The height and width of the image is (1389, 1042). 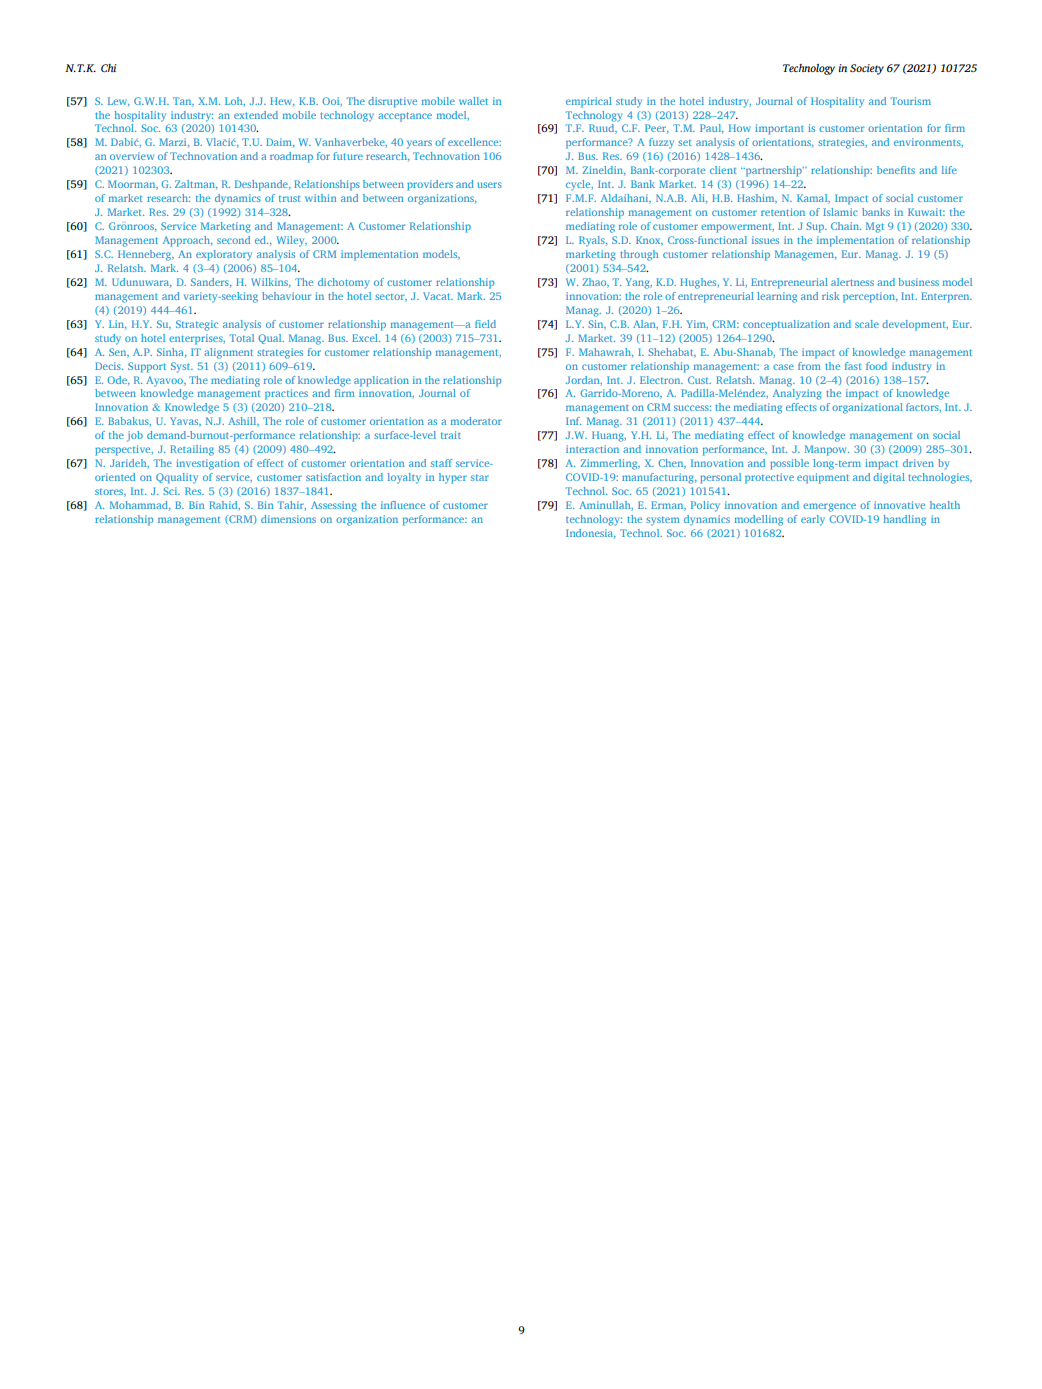 What do you see at coordinates (870, 297) in the image?
I see `perception` at bounding box center [870, 297].
